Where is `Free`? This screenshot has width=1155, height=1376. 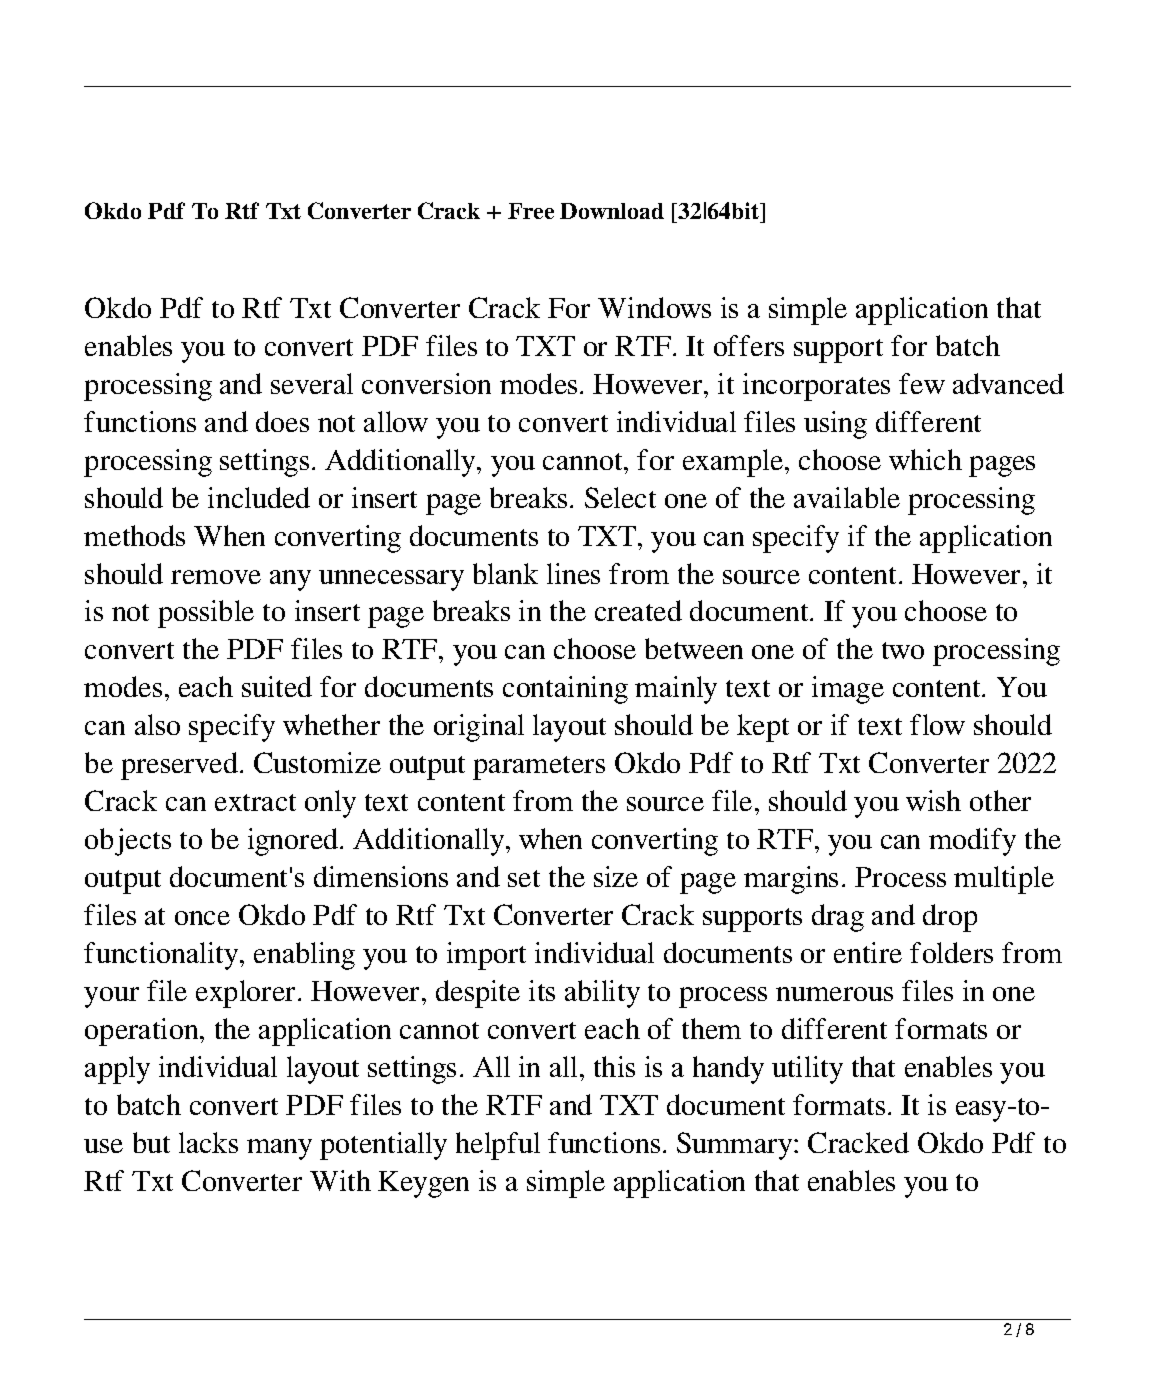
Free is located at coordinates (531, 211).
